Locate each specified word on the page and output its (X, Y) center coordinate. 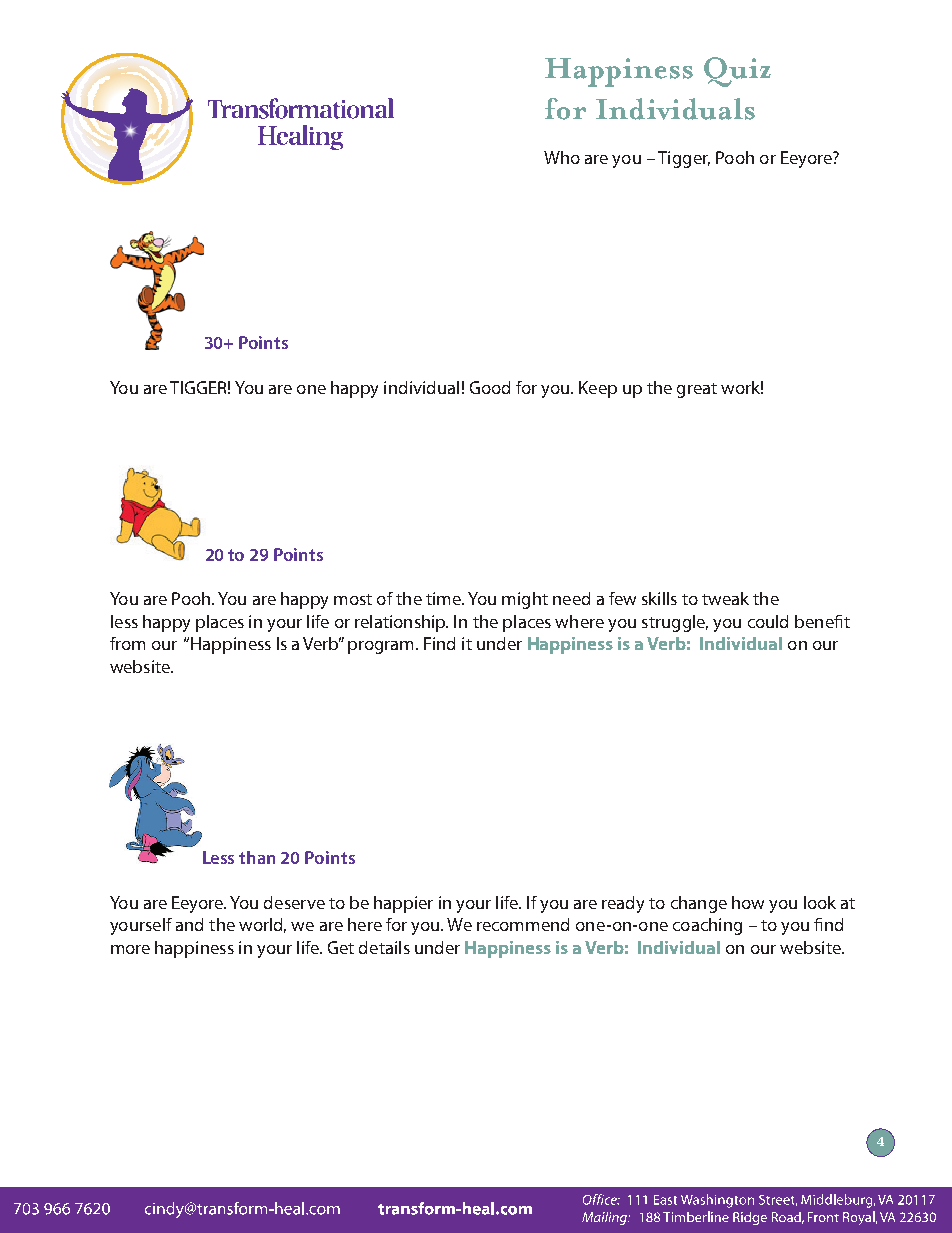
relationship (401, 623)
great (697, 390)
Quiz (737, 72)
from (127, 643)
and (189, 924)
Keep (598, 389)
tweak (725, 598)
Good (490, 387)
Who (562, 157)
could (768, 621)
